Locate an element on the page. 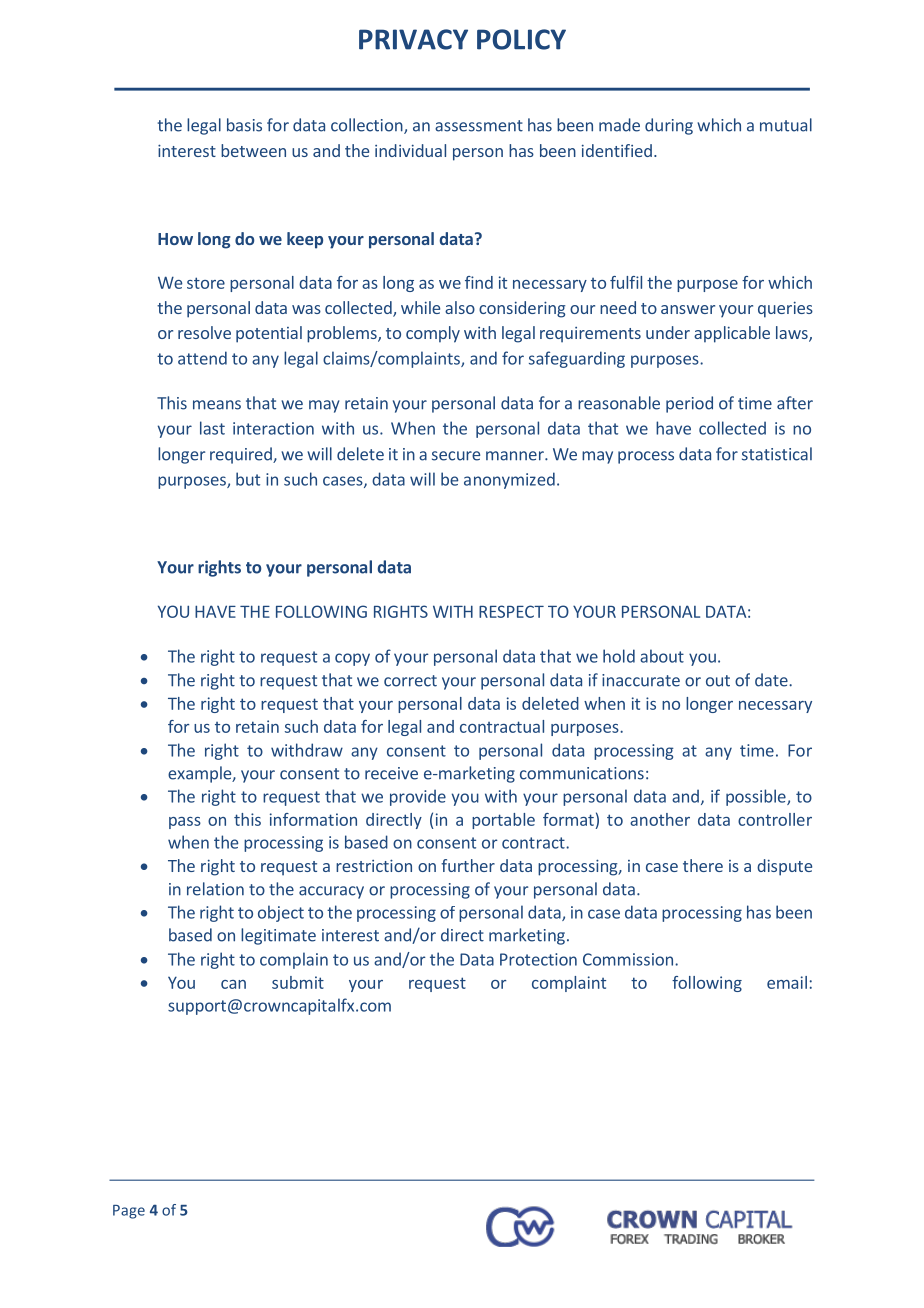  about is located at coordinates (662, 656).
